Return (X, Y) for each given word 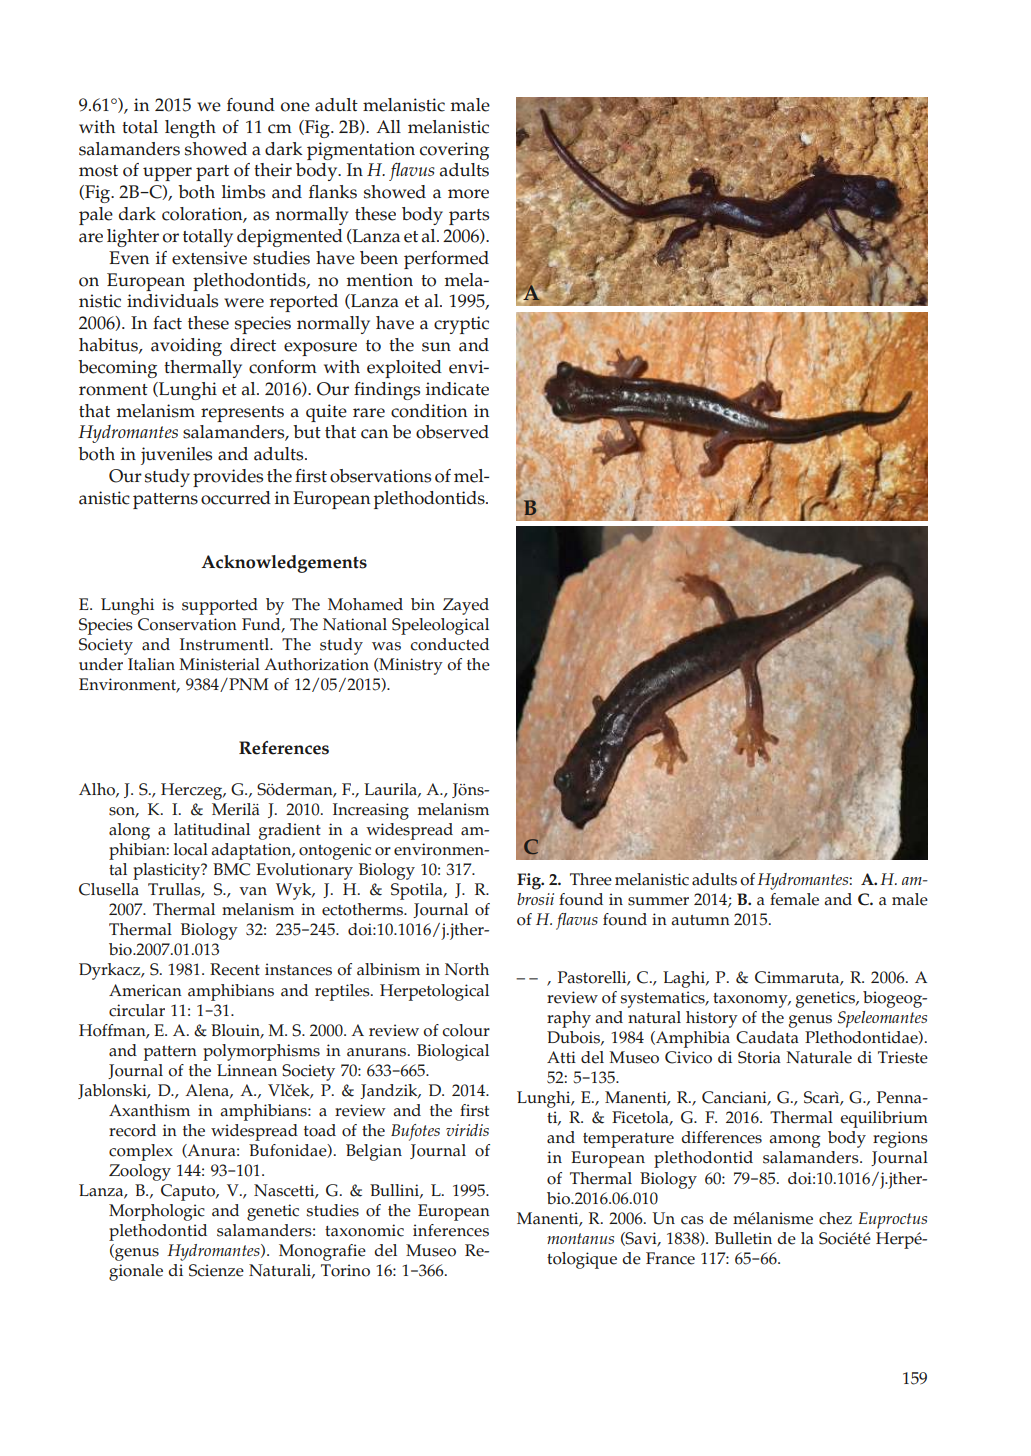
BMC (231, 869)
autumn (700, 920)
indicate (457, 389)
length (190, 129)
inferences (451, 1230)
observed (452, 432)
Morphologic (157, 1212)
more (468, 194)
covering (454, 151)
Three (591, 879)
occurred (236, 498)
